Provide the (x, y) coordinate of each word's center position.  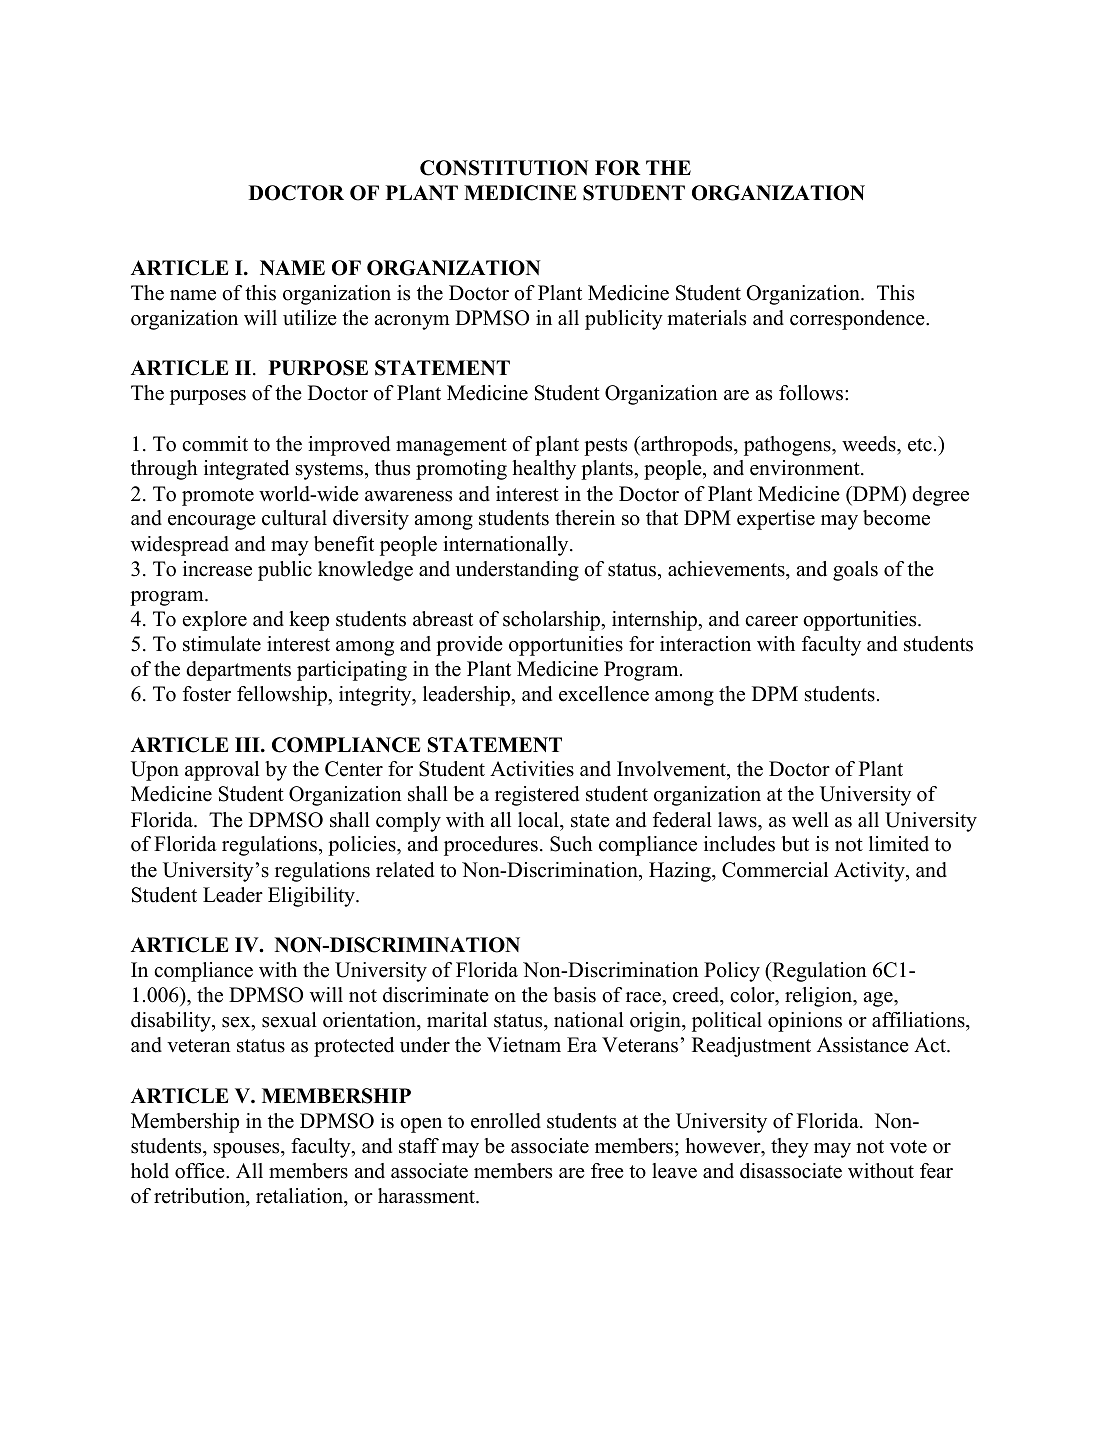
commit (215, 444)
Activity (870, 872)
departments (238, 671)
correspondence (858, 320)
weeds (870, 444)
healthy (544, 470)
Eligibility (312, 897)
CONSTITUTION (504, 168)
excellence (604, 694)
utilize (310, 318)
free (607, 1171)
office (201, 1171)
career (771, 621)
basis (574, 995)
